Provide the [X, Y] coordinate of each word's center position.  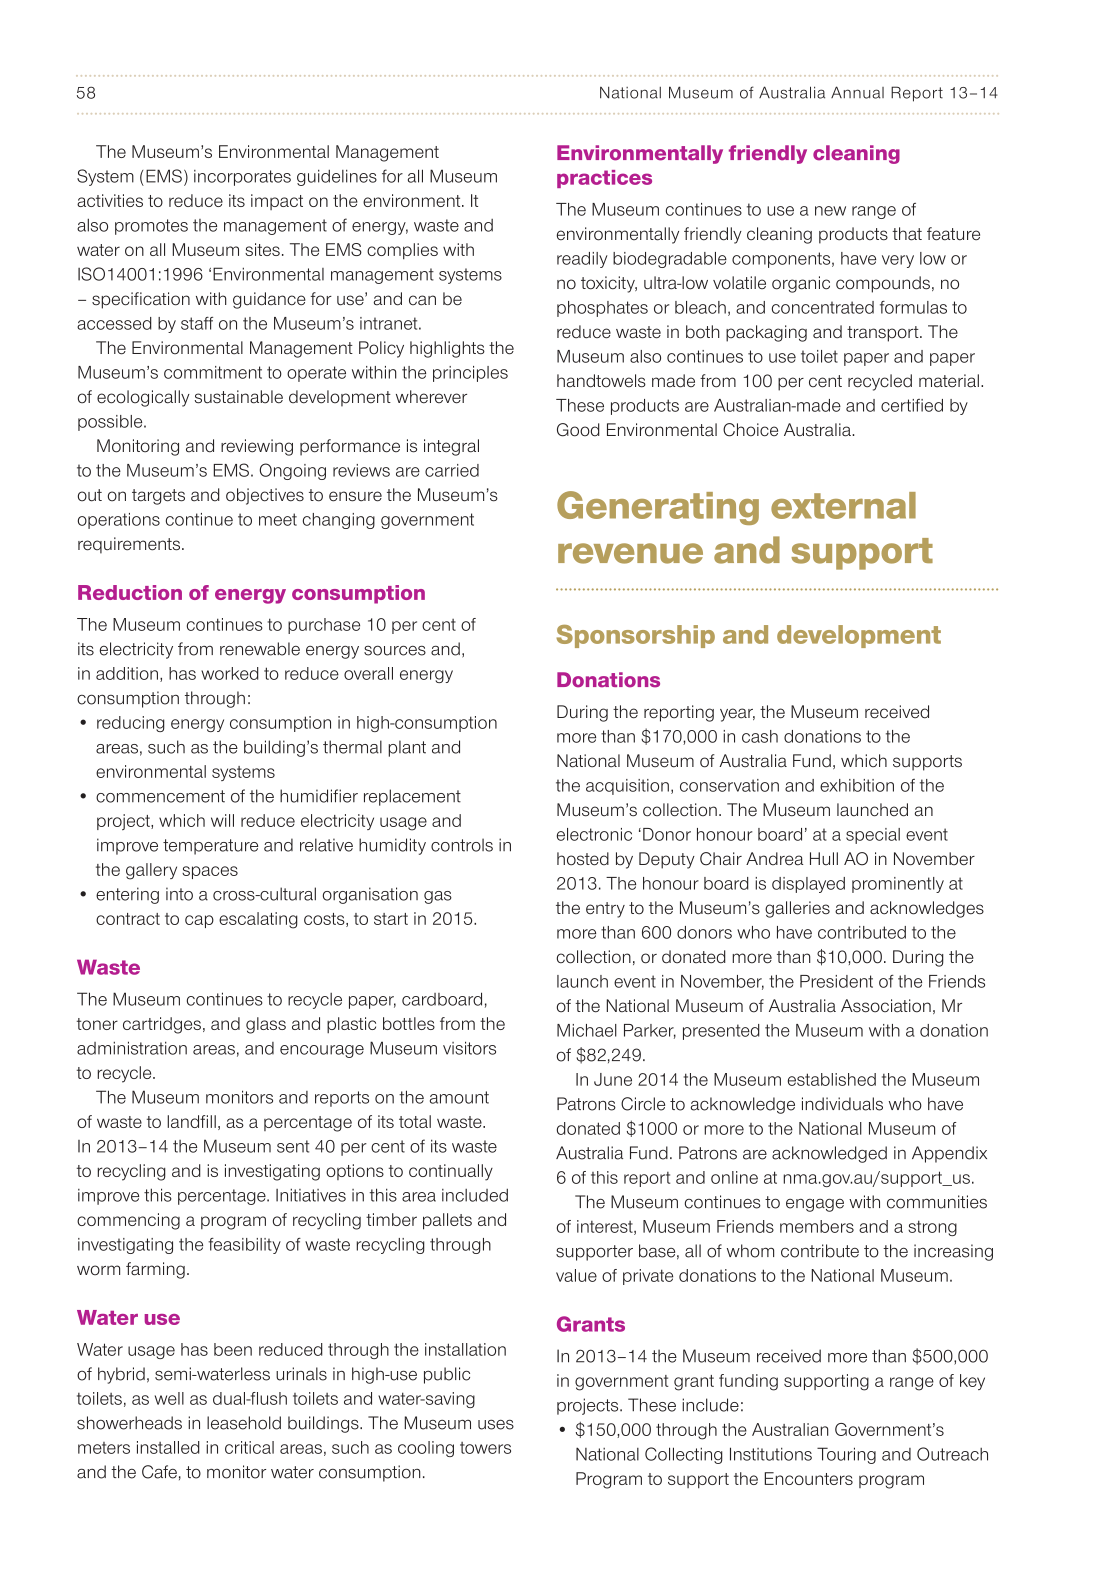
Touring [846, 1455]
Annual [857, 92]
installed [168, 1447]
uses [496, 1424]
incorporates [242, 178]
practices [604, 179]
